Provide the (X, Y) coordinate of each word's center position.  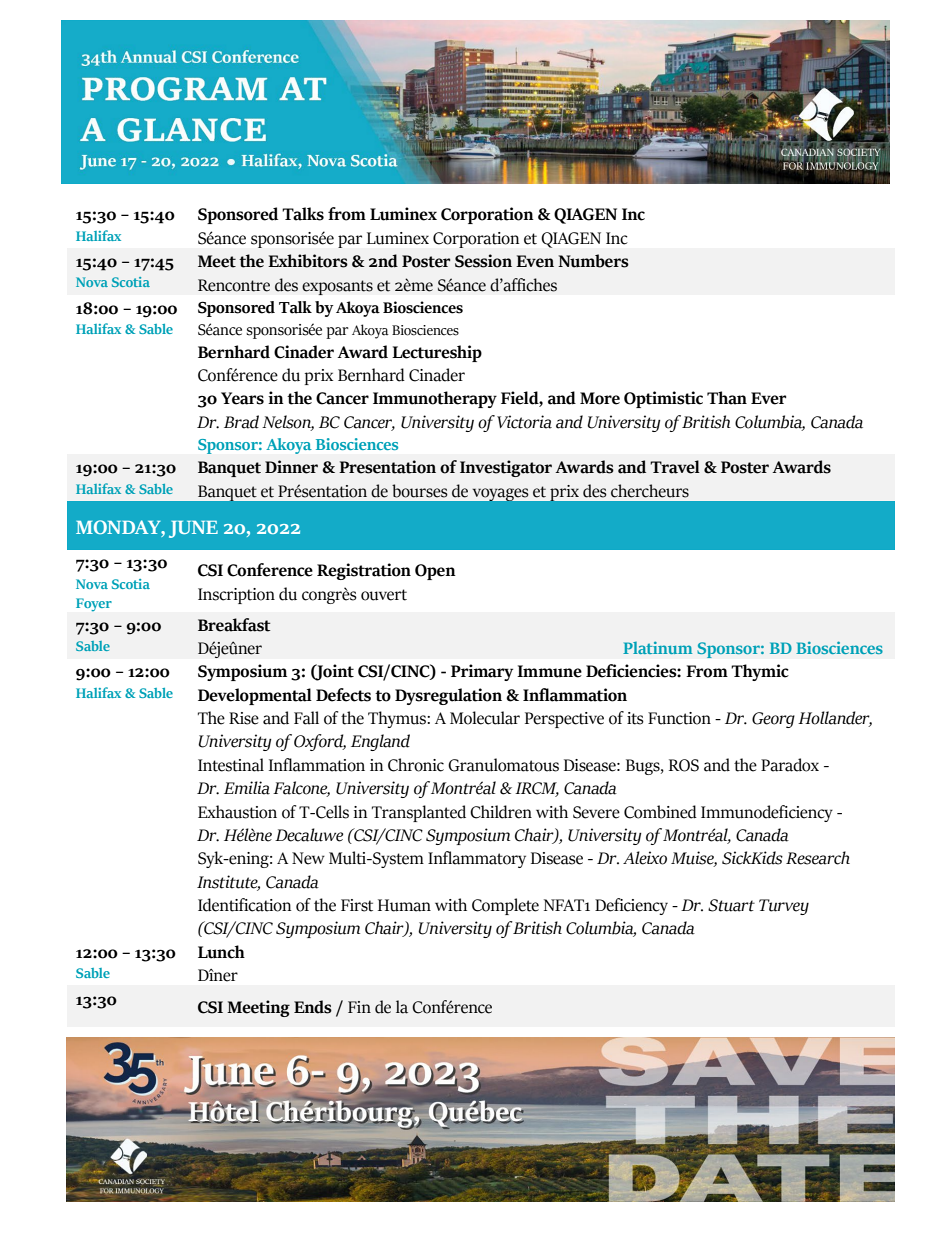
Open (435, 572)
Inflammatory (477, 859)
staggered (526, 1169)
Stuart (731, 905)
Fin (359, 1007)
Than (727, 398)
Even (535, 261)
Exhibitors (308, 261)
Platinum (657, 647)
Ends (313, 1007)
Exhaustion (237, 812)
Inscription (236, 596)
